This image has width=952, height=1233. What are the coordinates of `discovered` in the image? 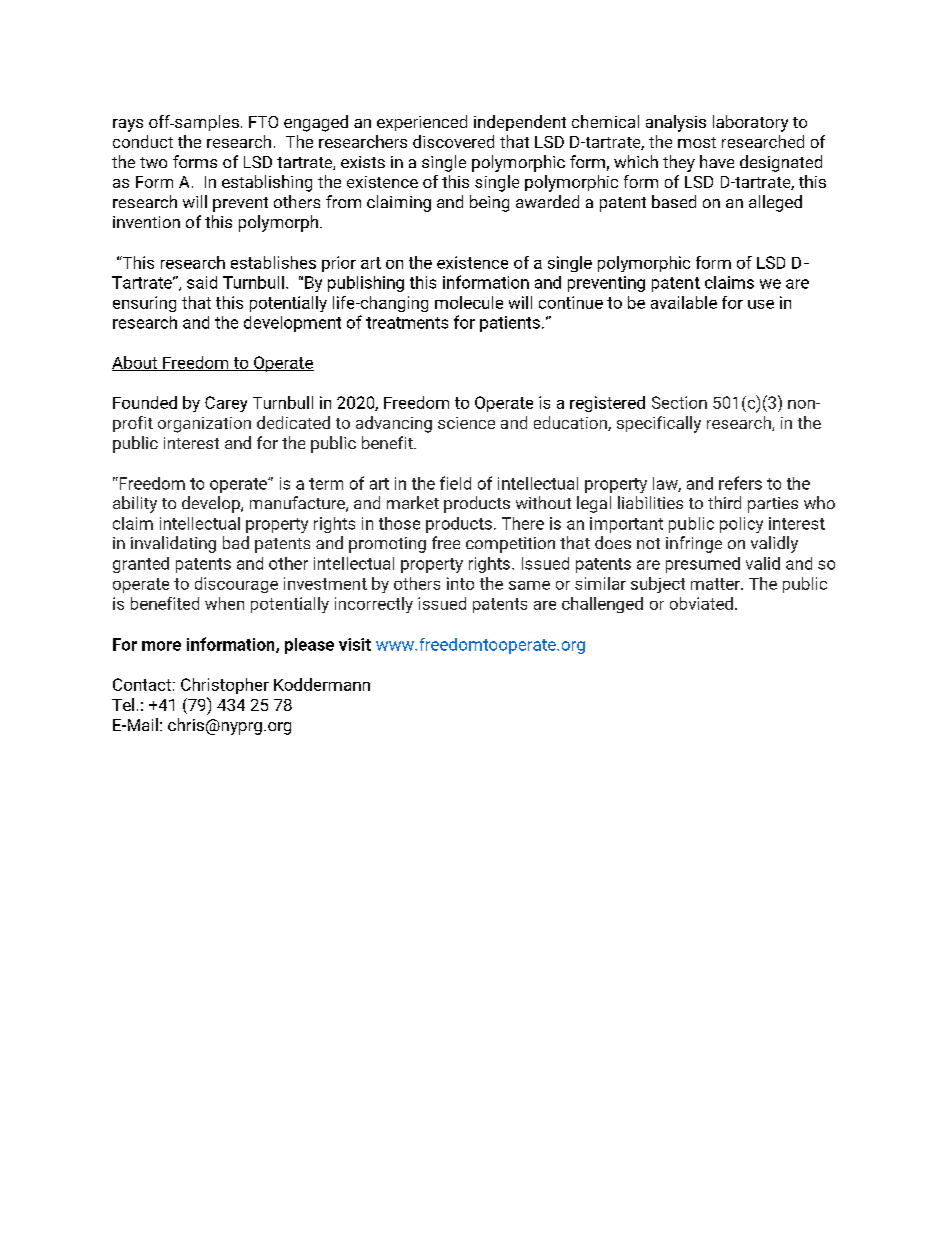 It's located at (453, 141).
